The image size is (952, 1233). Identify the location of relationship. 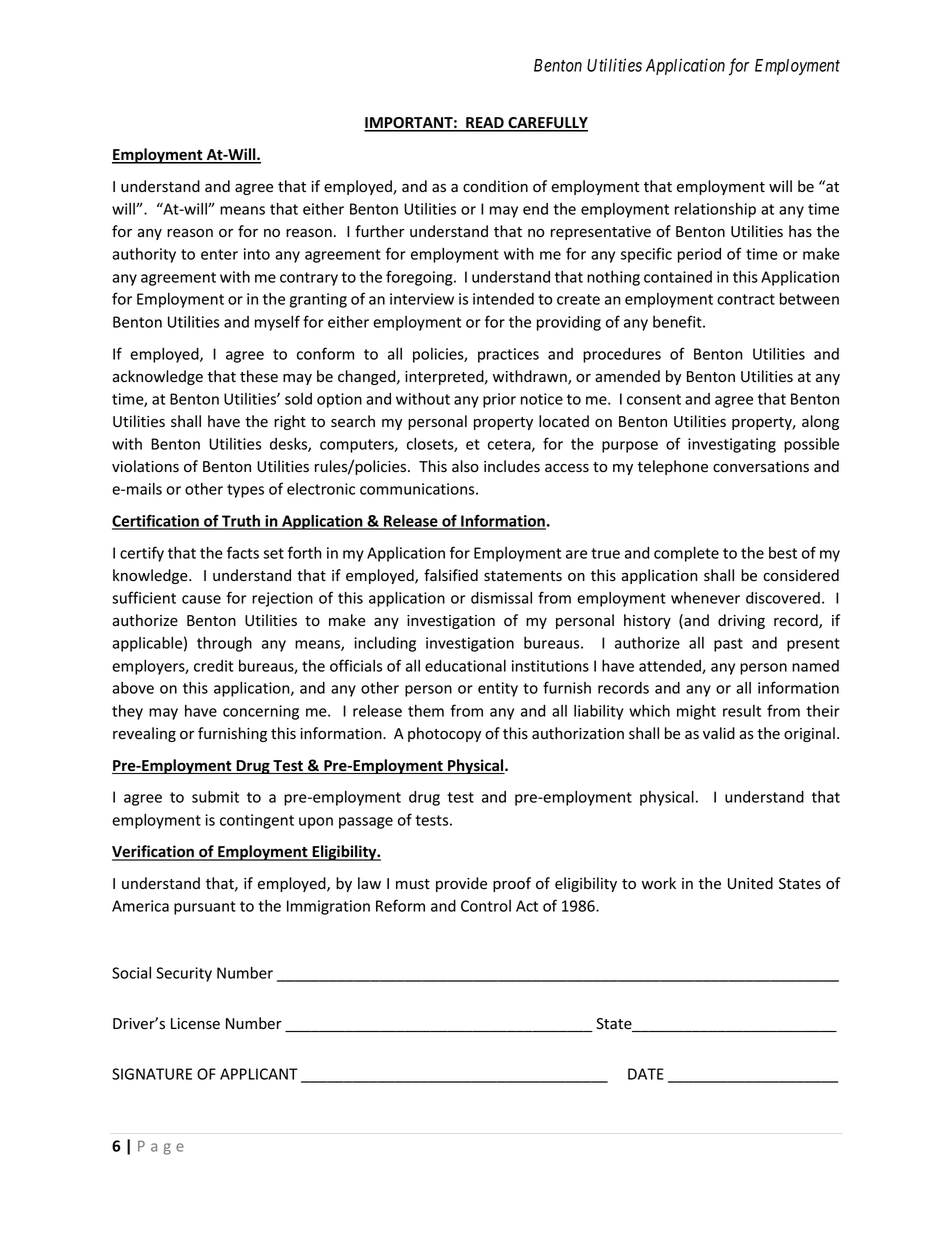
(715, 210).
